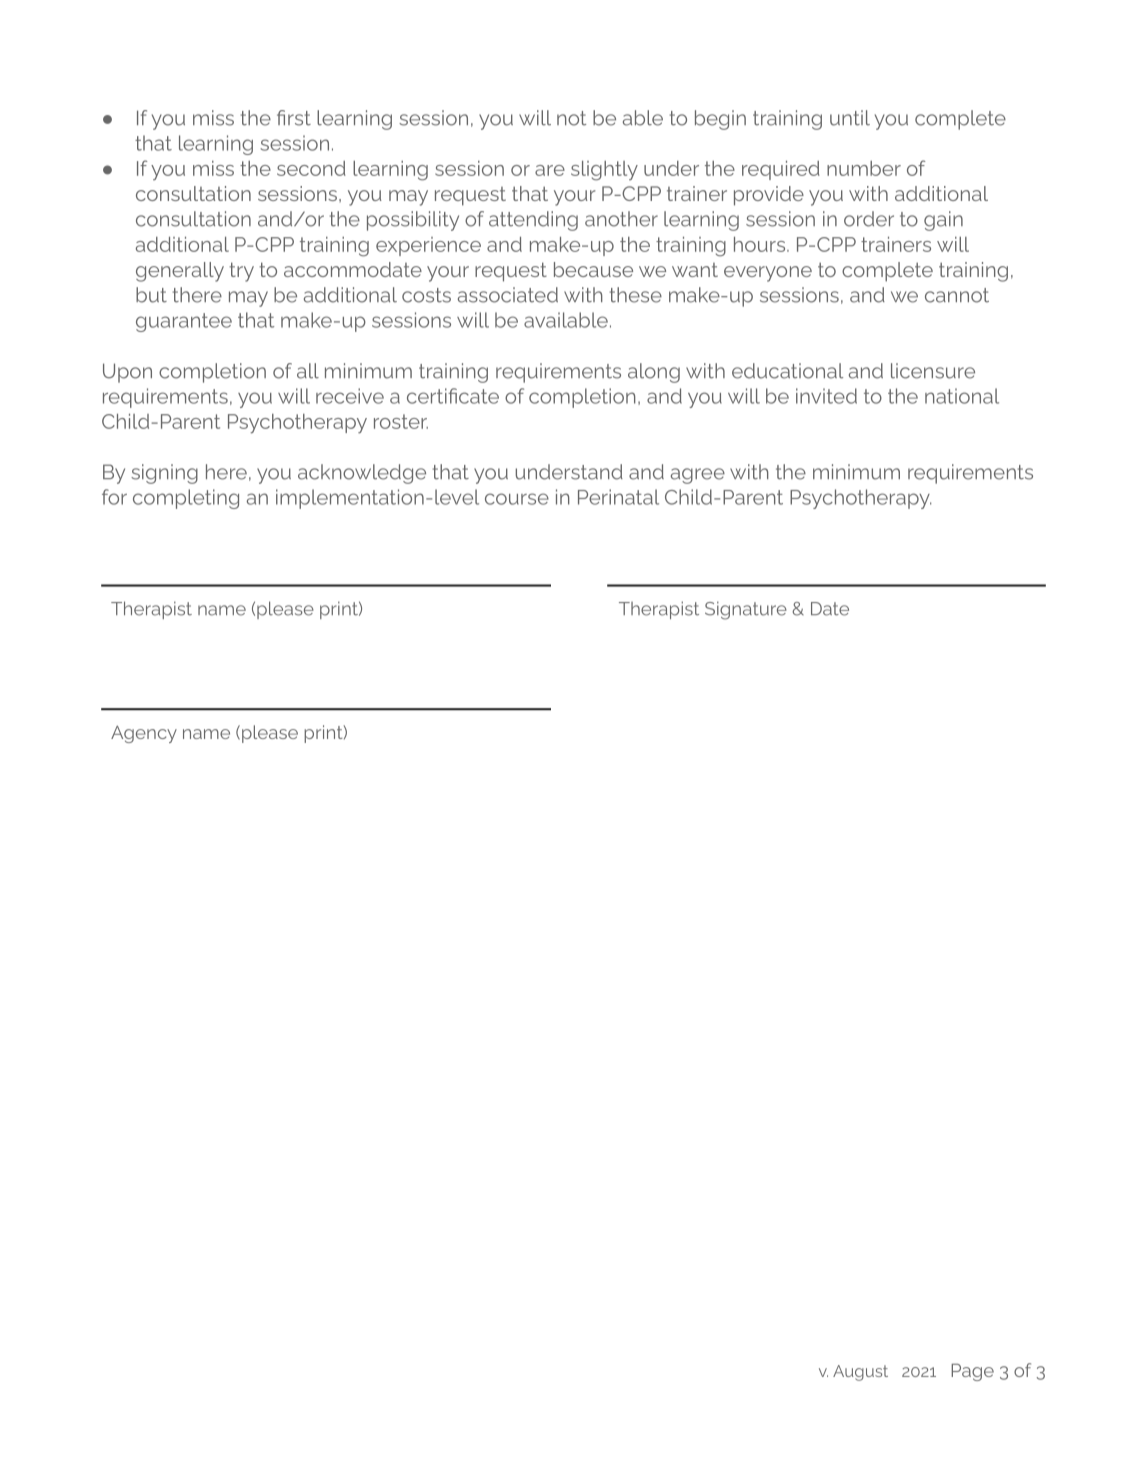 This screenshot has width=1147, height=1484. Describe the element at coordinates (864, 168) in the screenshot. I see `number` at that location.
